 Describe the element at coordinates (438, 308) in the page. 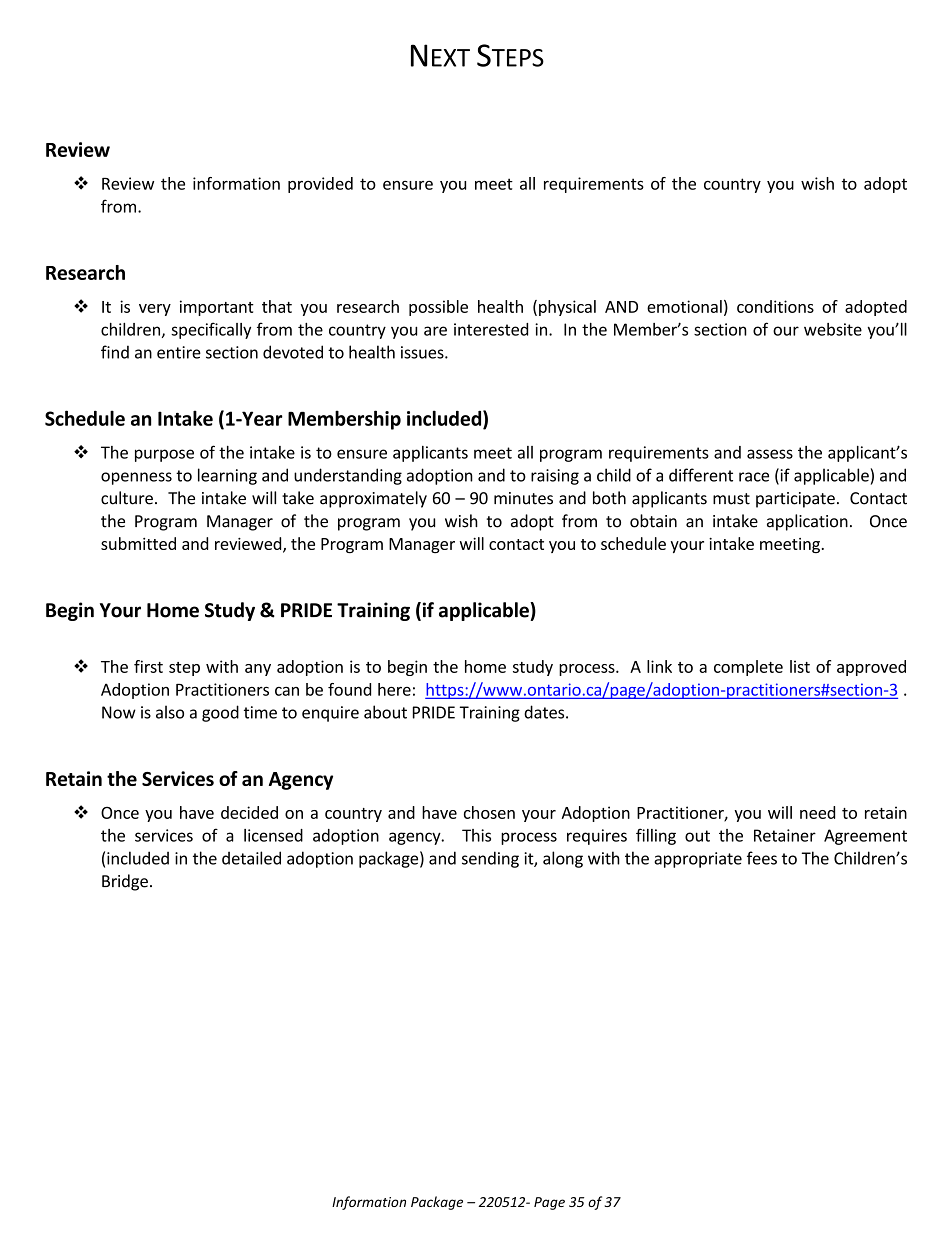

I see `possible` at that location.
